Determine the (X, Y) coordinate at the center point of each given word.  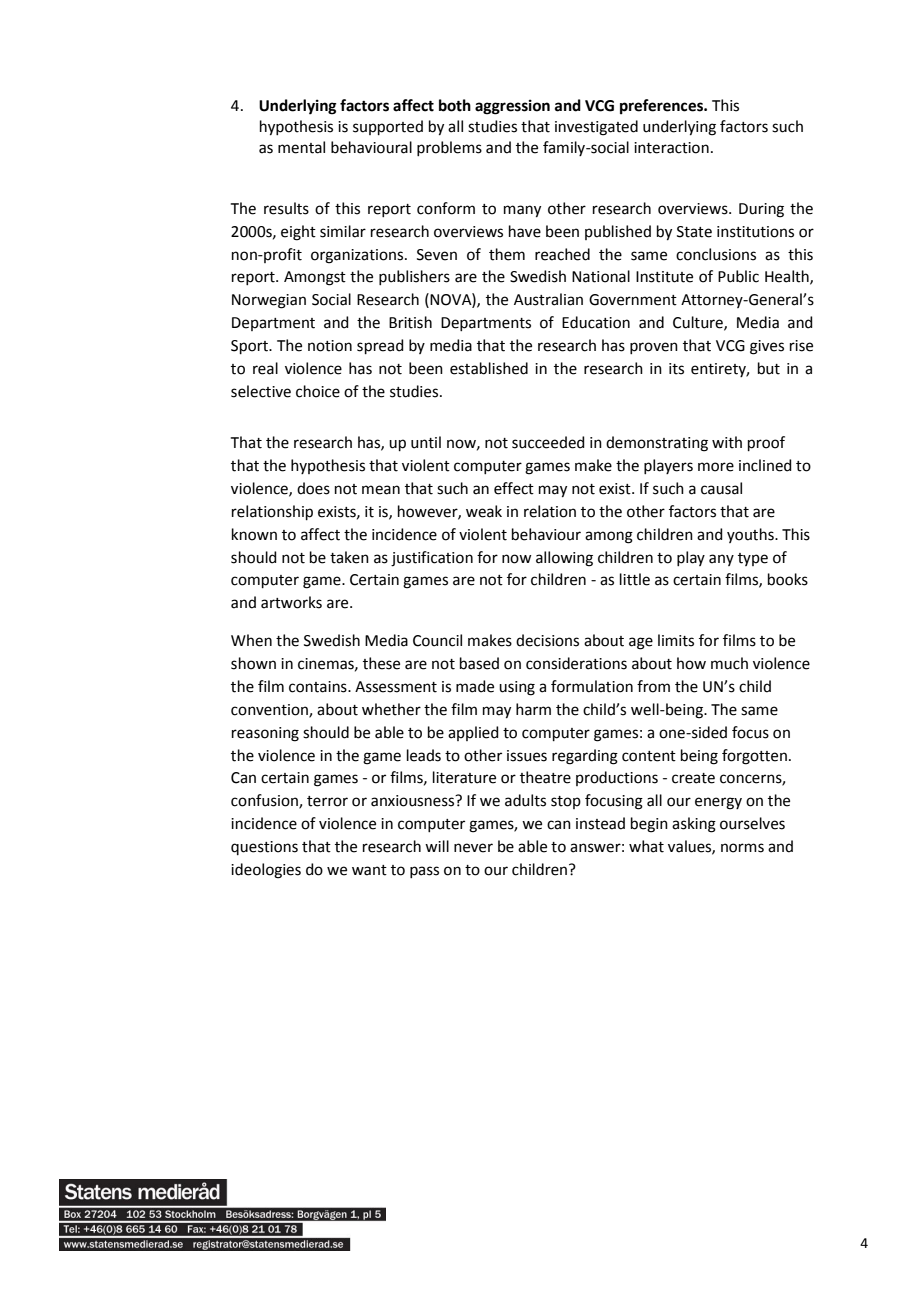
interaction (671, 148)
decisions (547, 640)
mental (301, 147)
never (473, 848)
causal (721, 488)
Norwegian (269, 301)
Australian (548, 299)
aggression (512, 107)
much (729, 663)
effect (514, 488)
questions (264, 848)
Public (738, 276)
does (313, 488)
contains (319, 687)
